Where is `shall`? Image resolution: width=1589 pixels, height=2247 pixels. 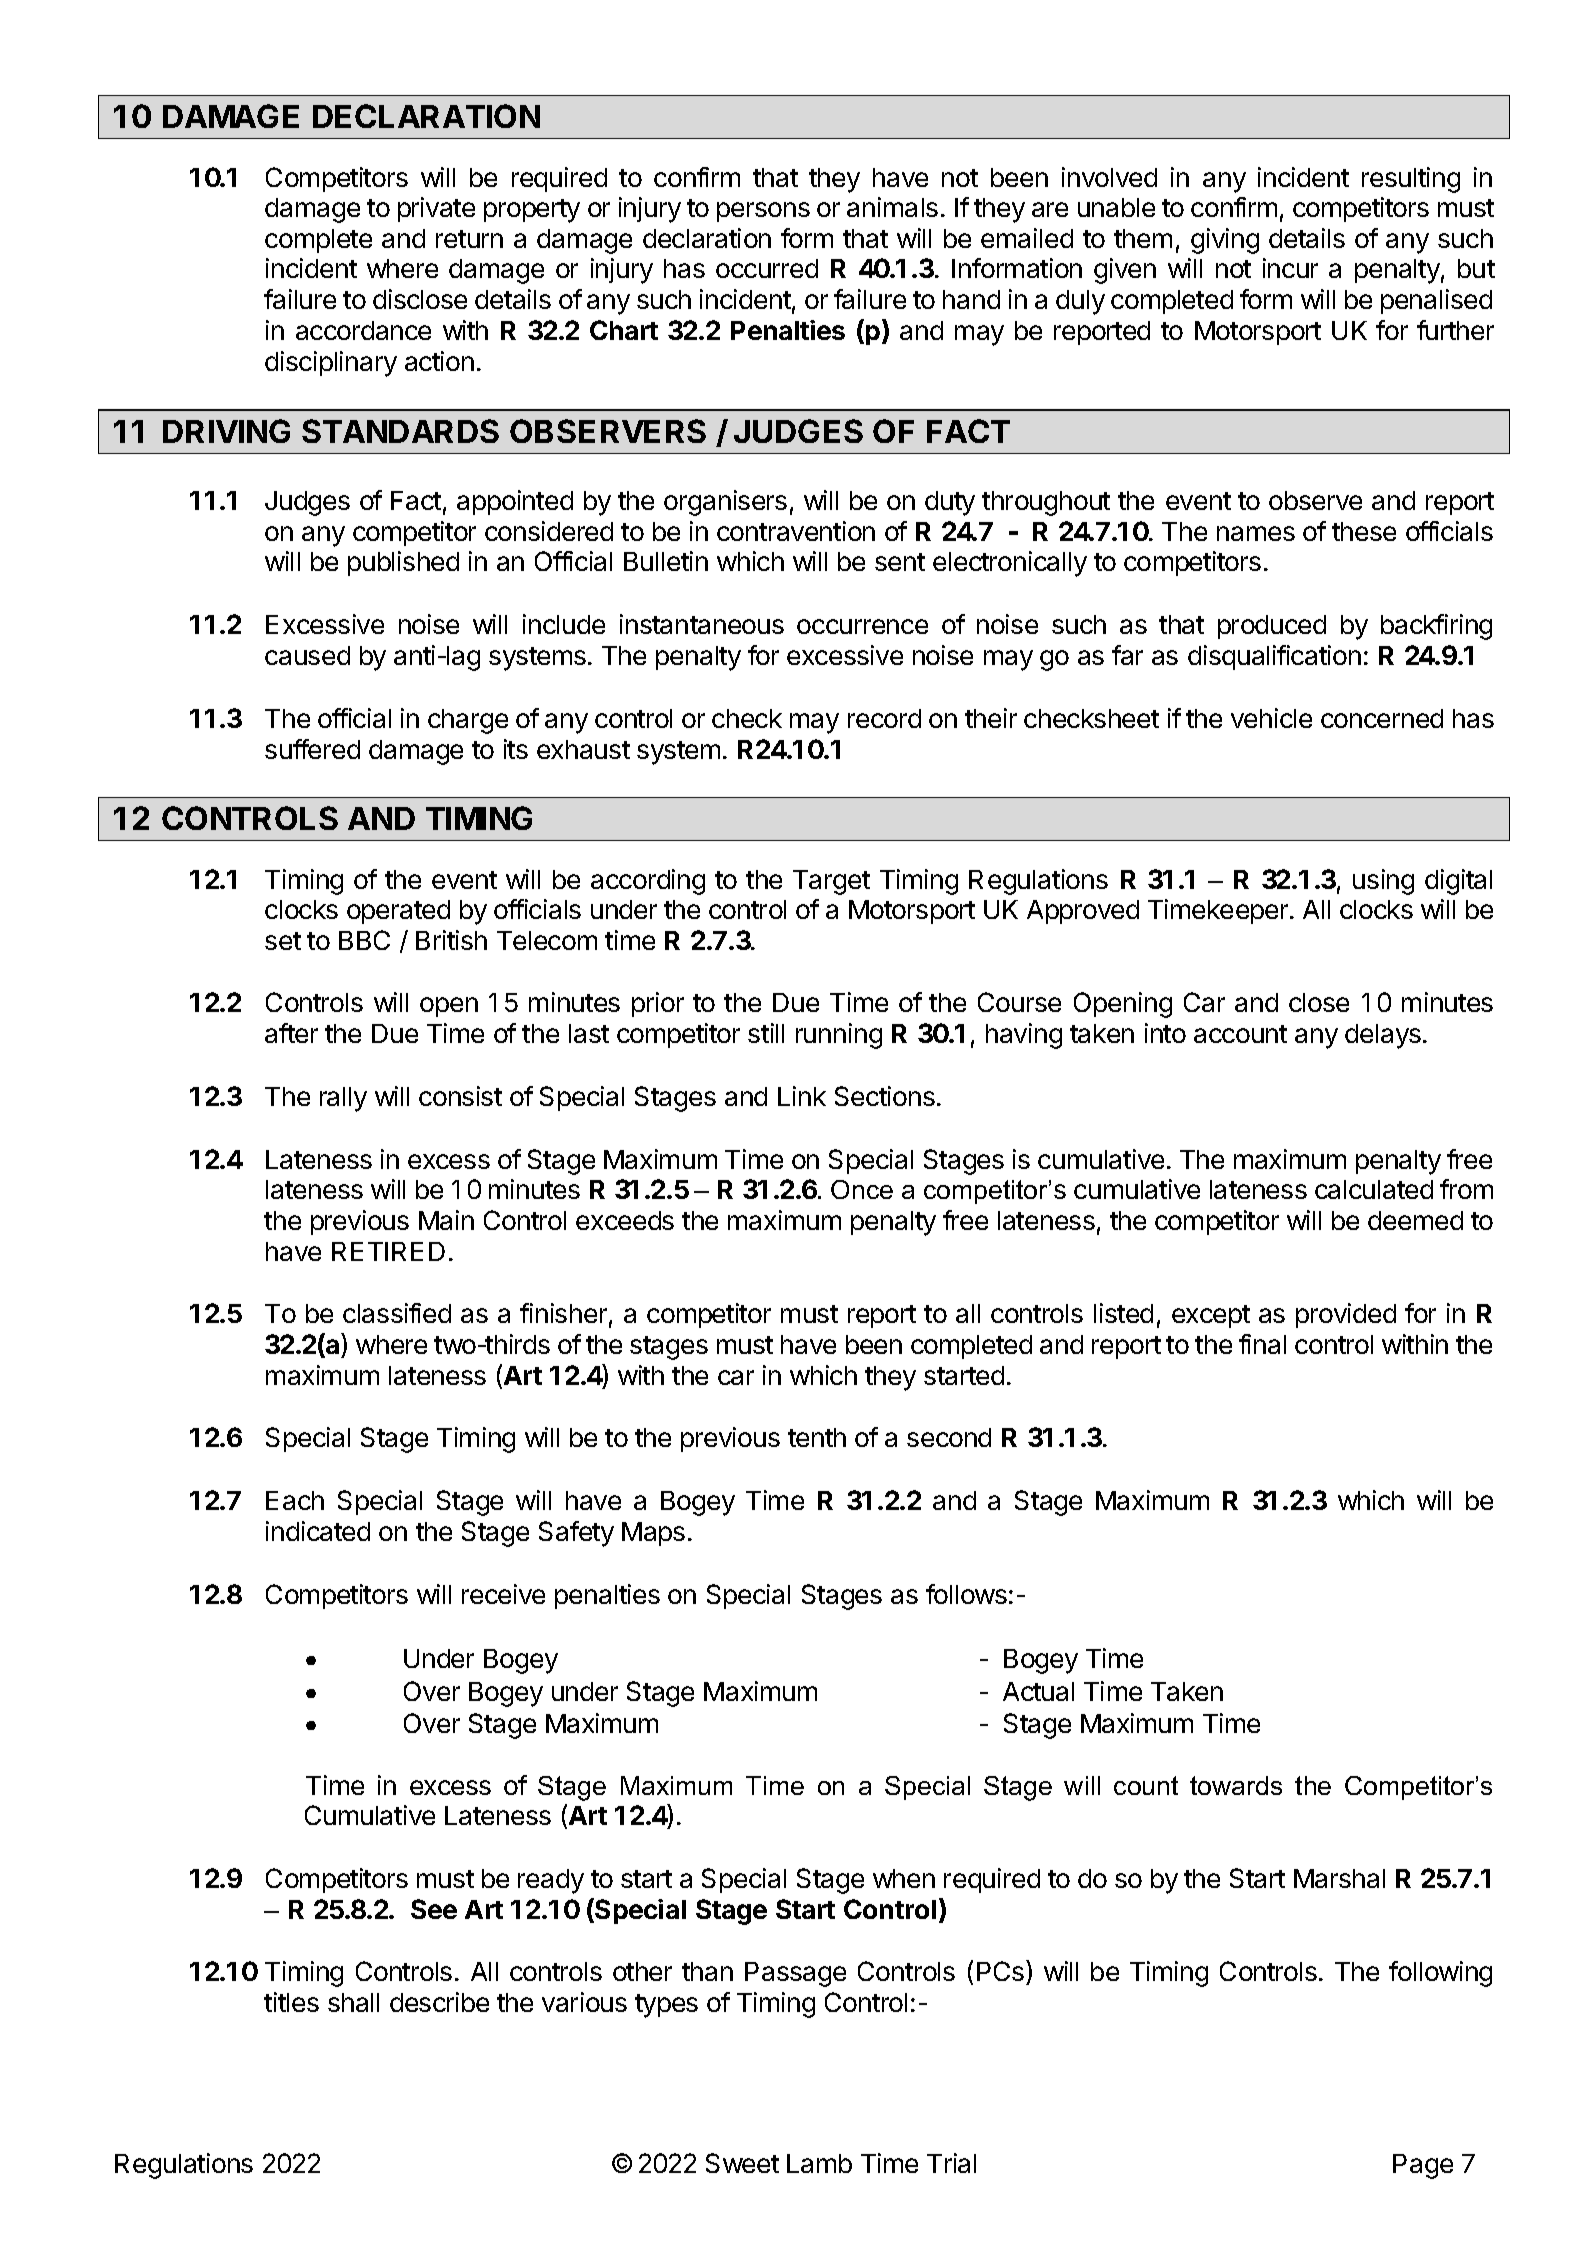 shall is located at coordinates (353, 2002).
